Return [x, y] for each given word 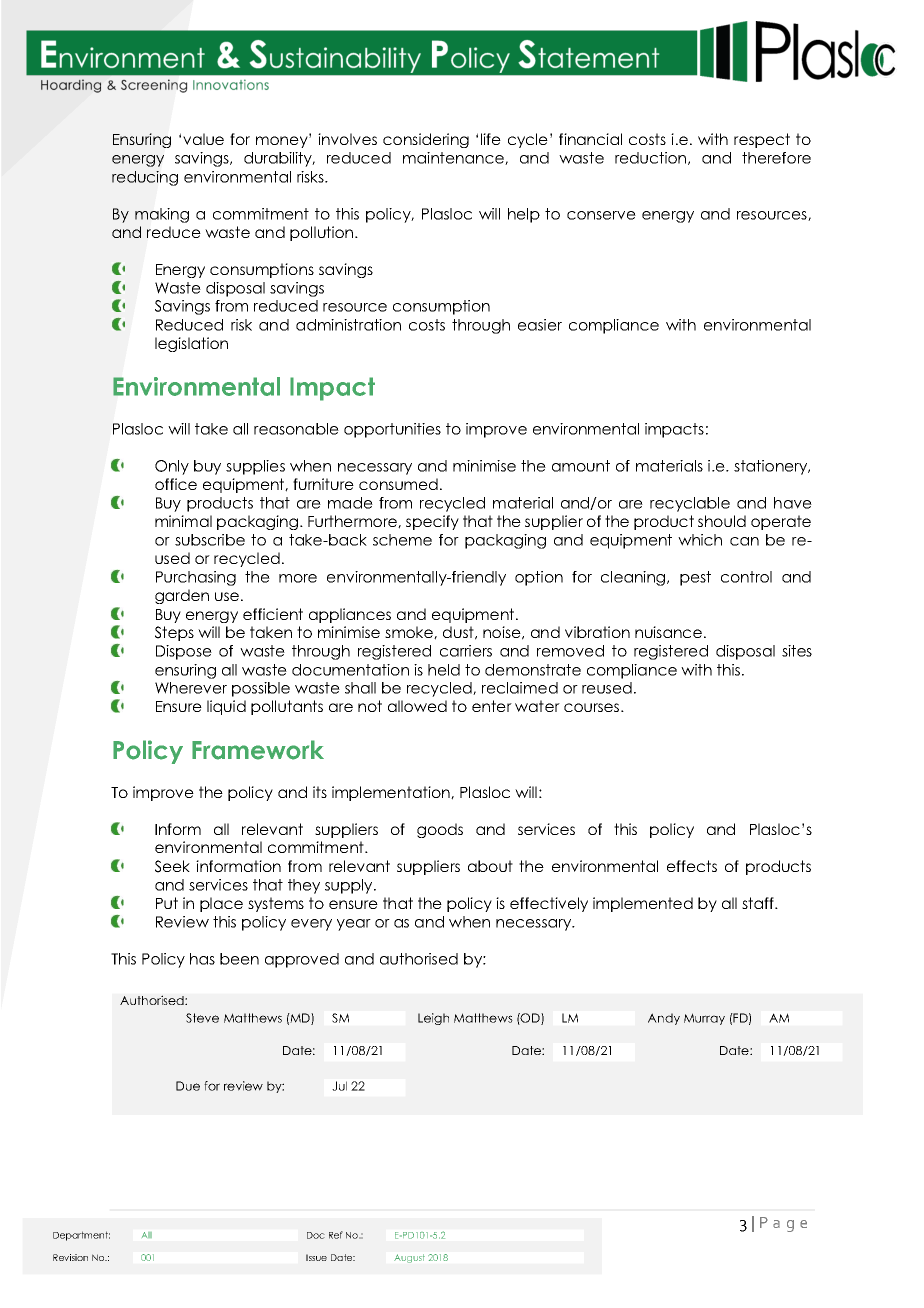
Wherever [191, 688]
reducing [145, 178]
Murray [704, 1019]
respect [762, 140]
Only [172, 467]
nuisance [668, 632]
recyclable [690, 504]
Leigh [433, 1019]
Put [167, 903]
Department [81, 1236]
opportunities [392, 430]
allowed [417, 706]
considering [426, 140]
